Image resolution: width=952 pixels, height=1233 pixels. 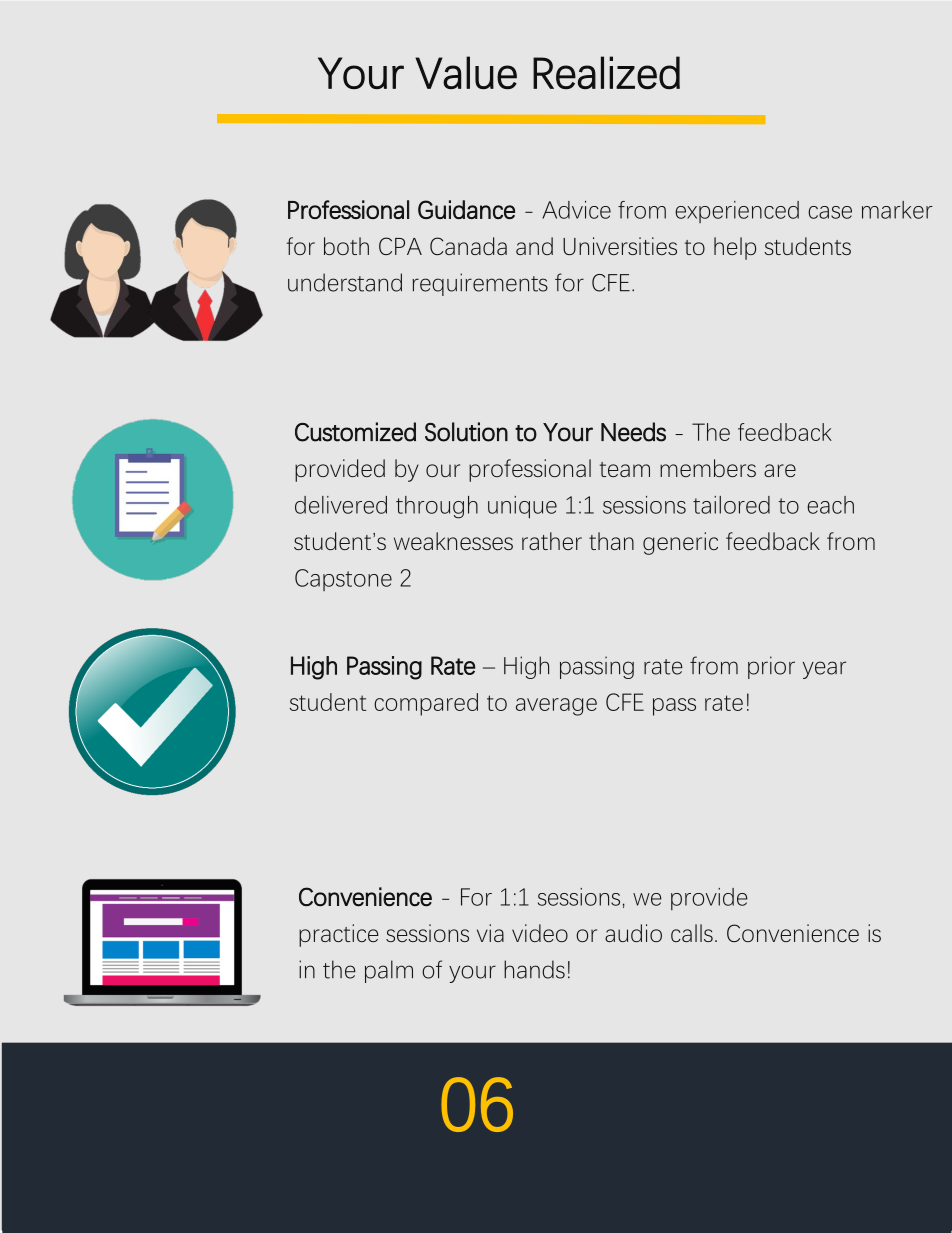 What do you see at coordinates (633, 933) in the document?
I see `audio` at bounding box center [633, 933].
